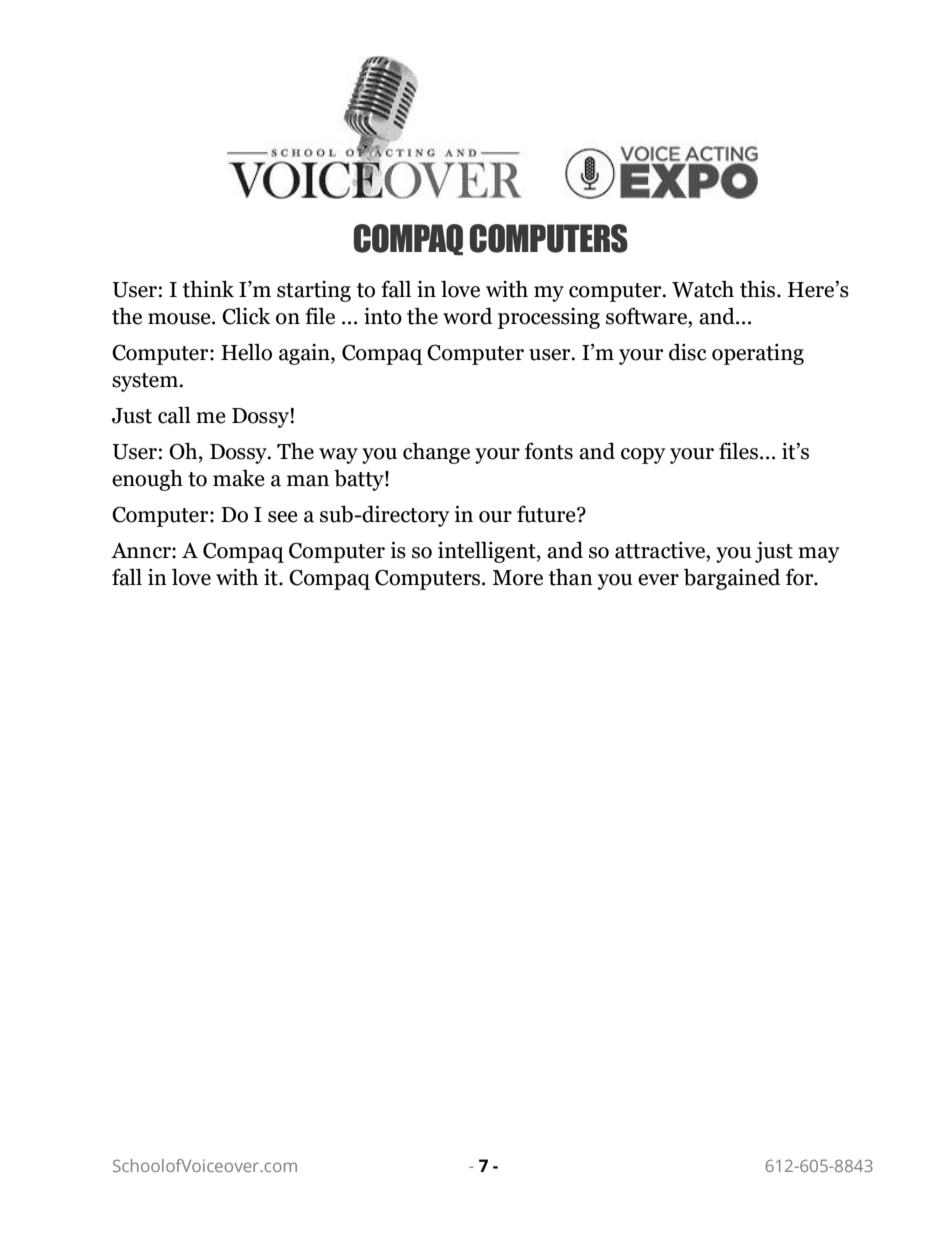  Describe the element at coordinates (759, 289) in the page. I see `this` at that location.
